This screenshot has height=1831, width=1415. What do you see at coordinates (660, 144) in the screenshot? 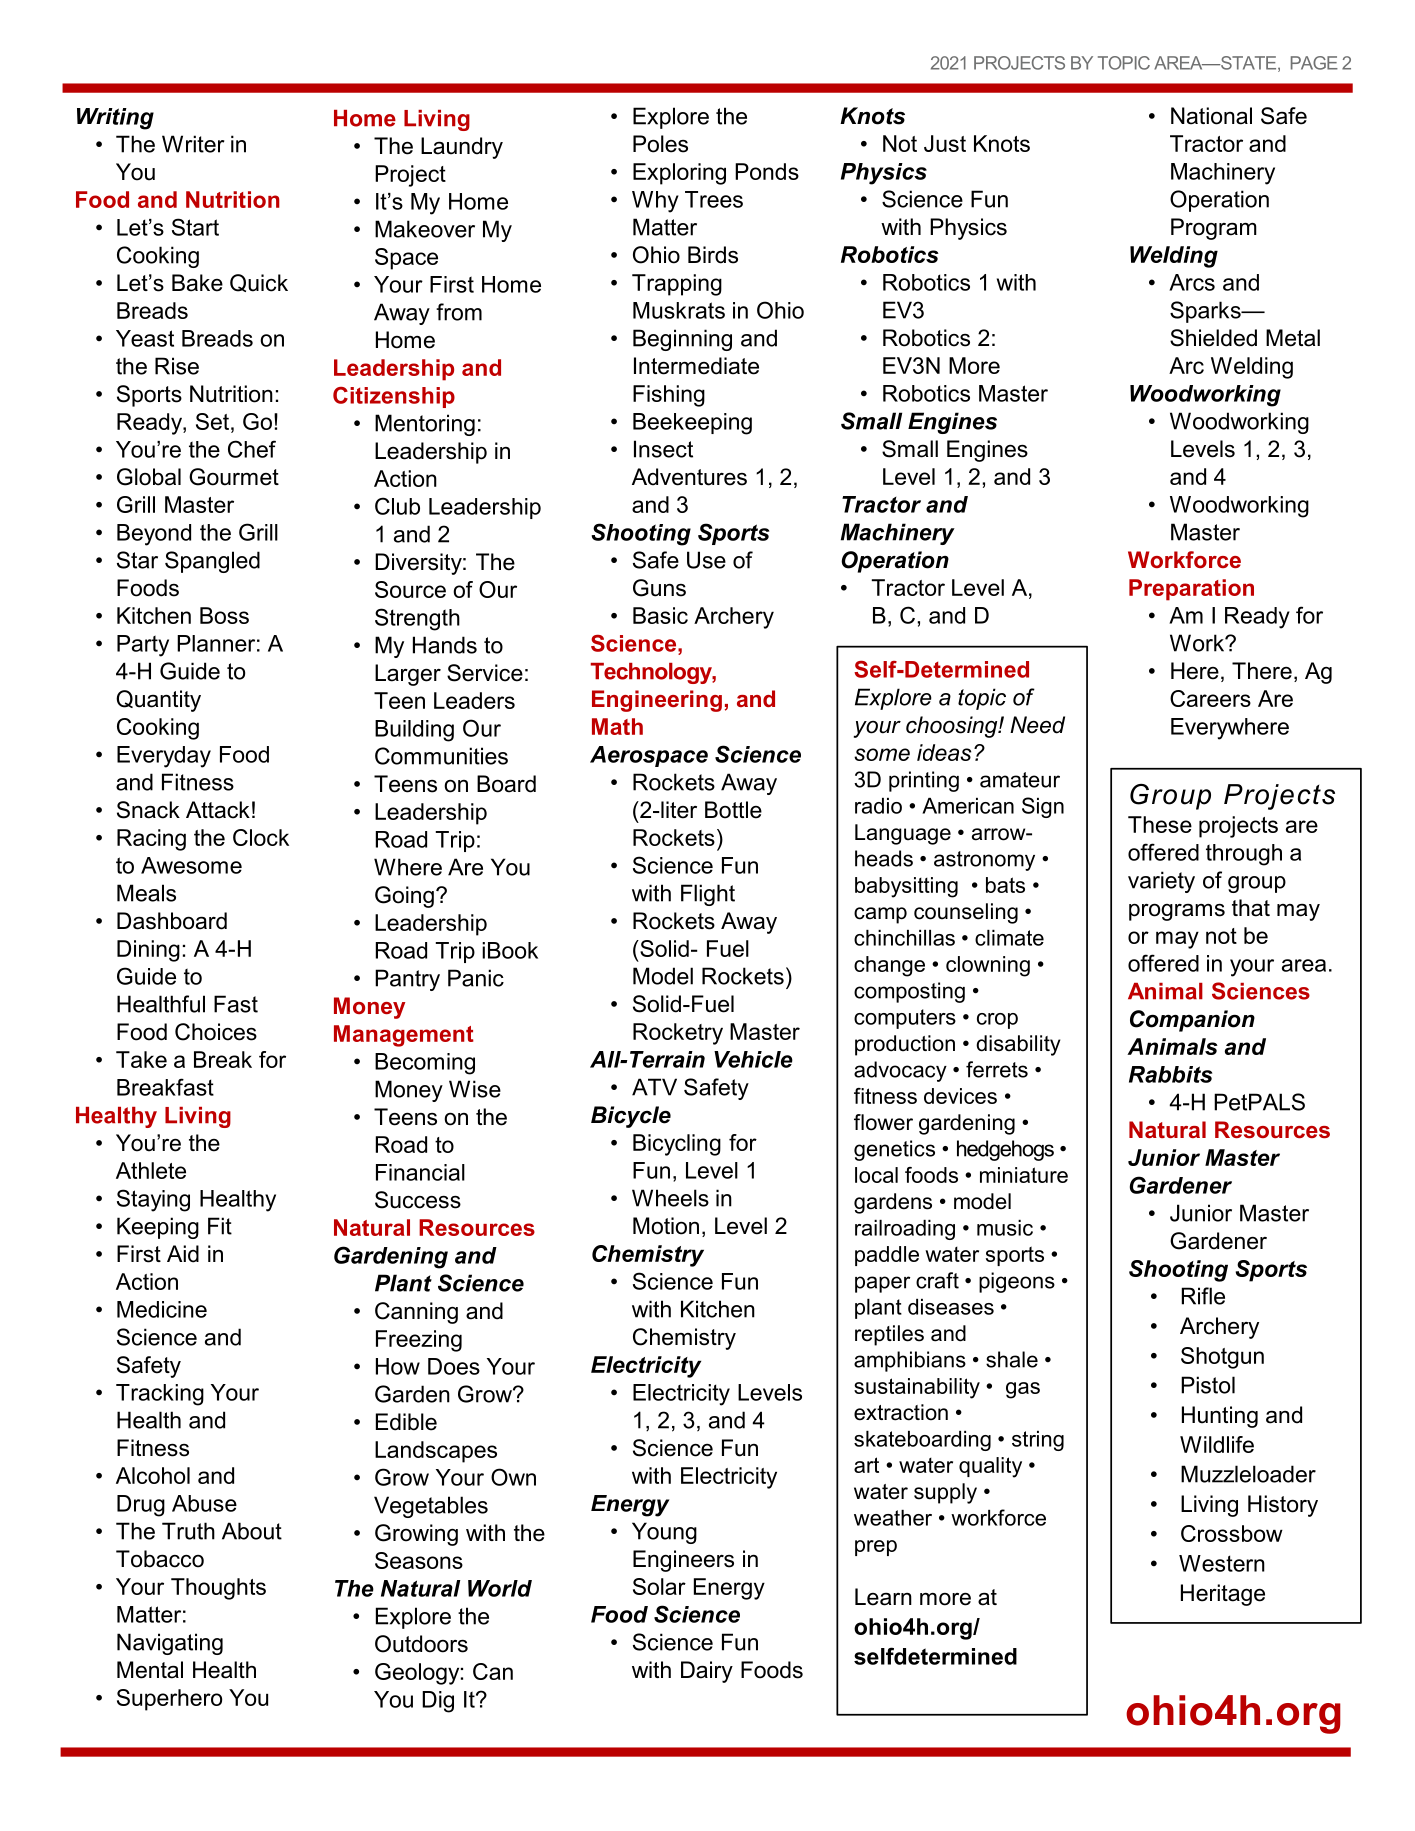
I see `Poles` at bounding box center [660, 144].
